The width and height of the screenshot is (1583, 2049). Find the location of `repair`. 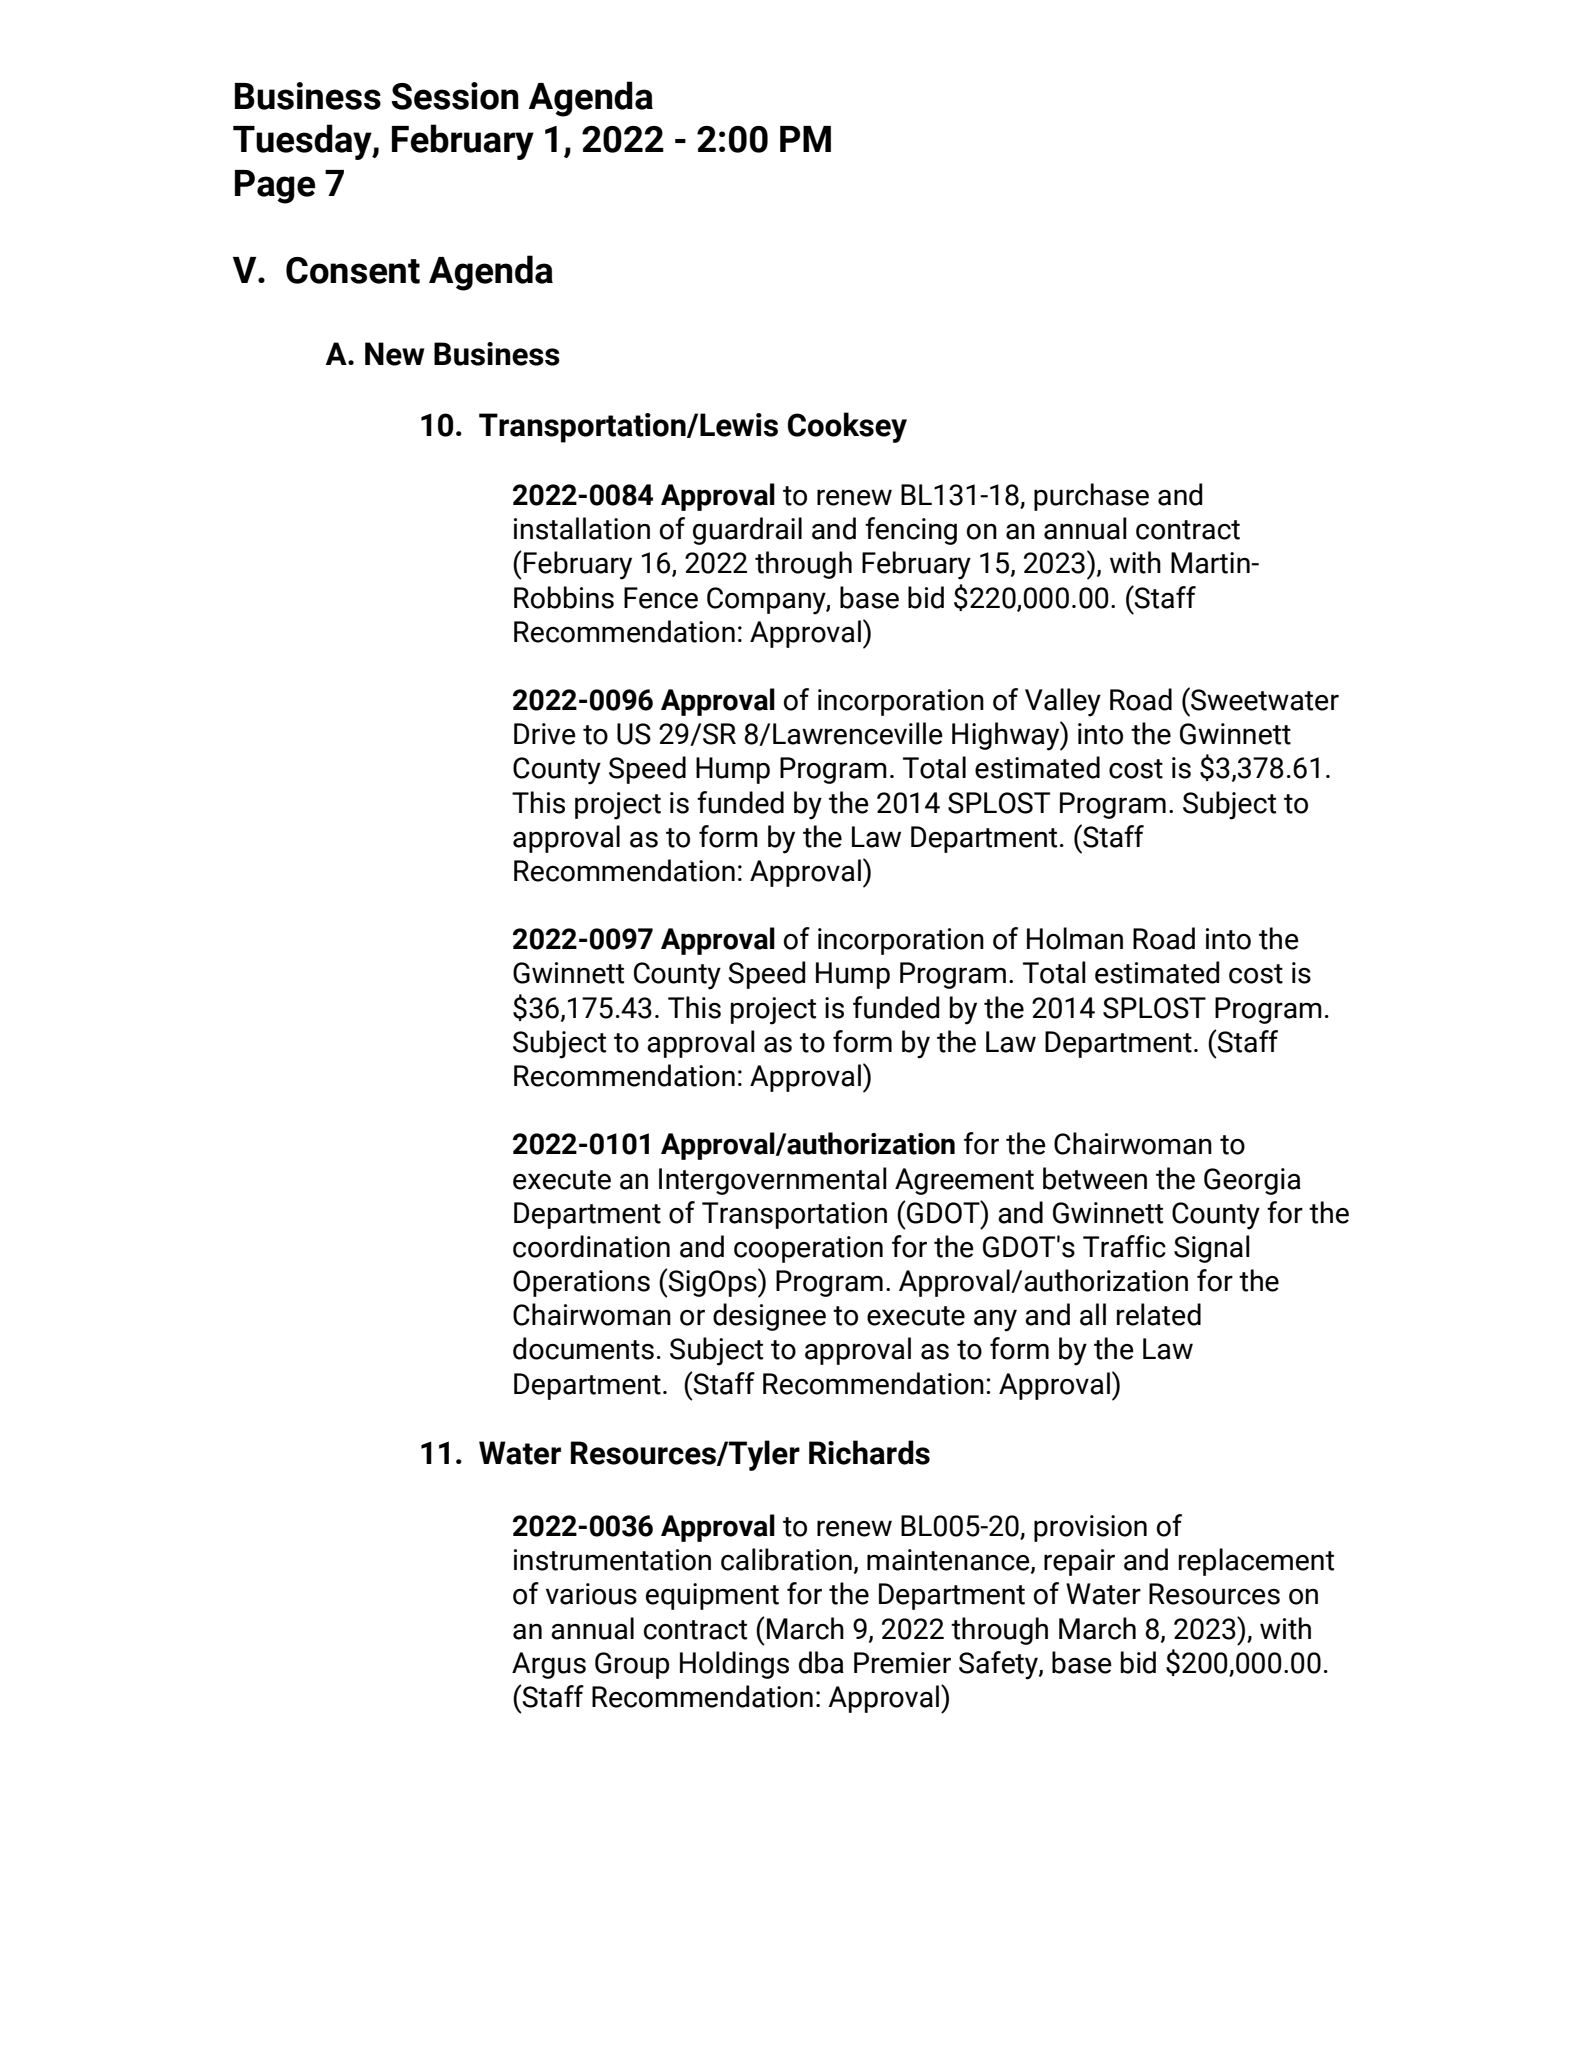

repair is located at coordinates (1079, 1562).
